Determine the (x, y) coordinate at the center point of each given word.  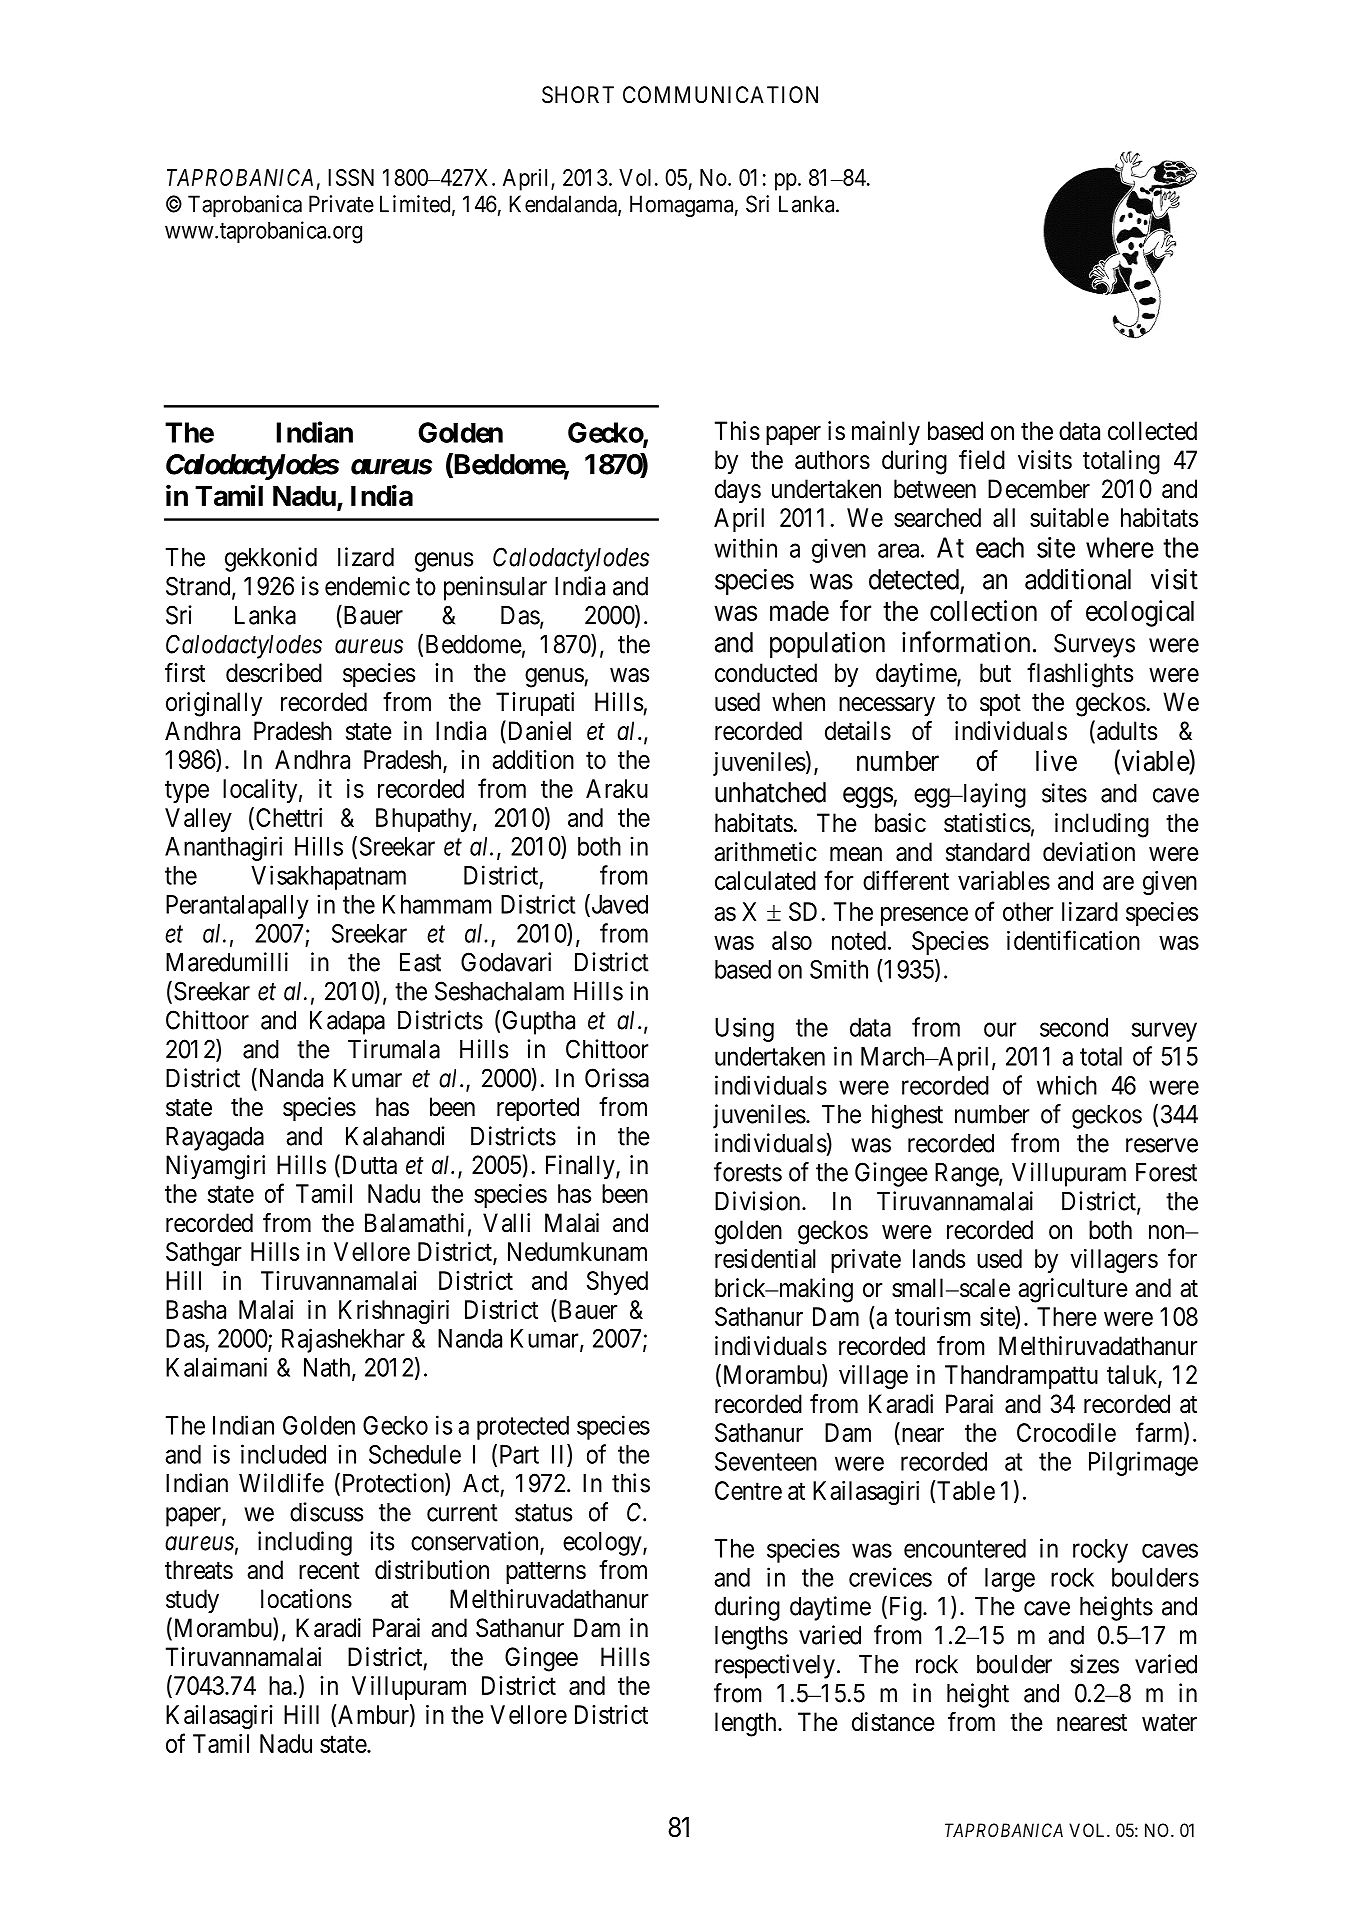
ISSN (351, 177)
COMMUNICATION (720, 95)
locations (306, 1599)
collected (1152, 431)
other (1028, 911)
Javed (618, 905)
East (420, 962)
